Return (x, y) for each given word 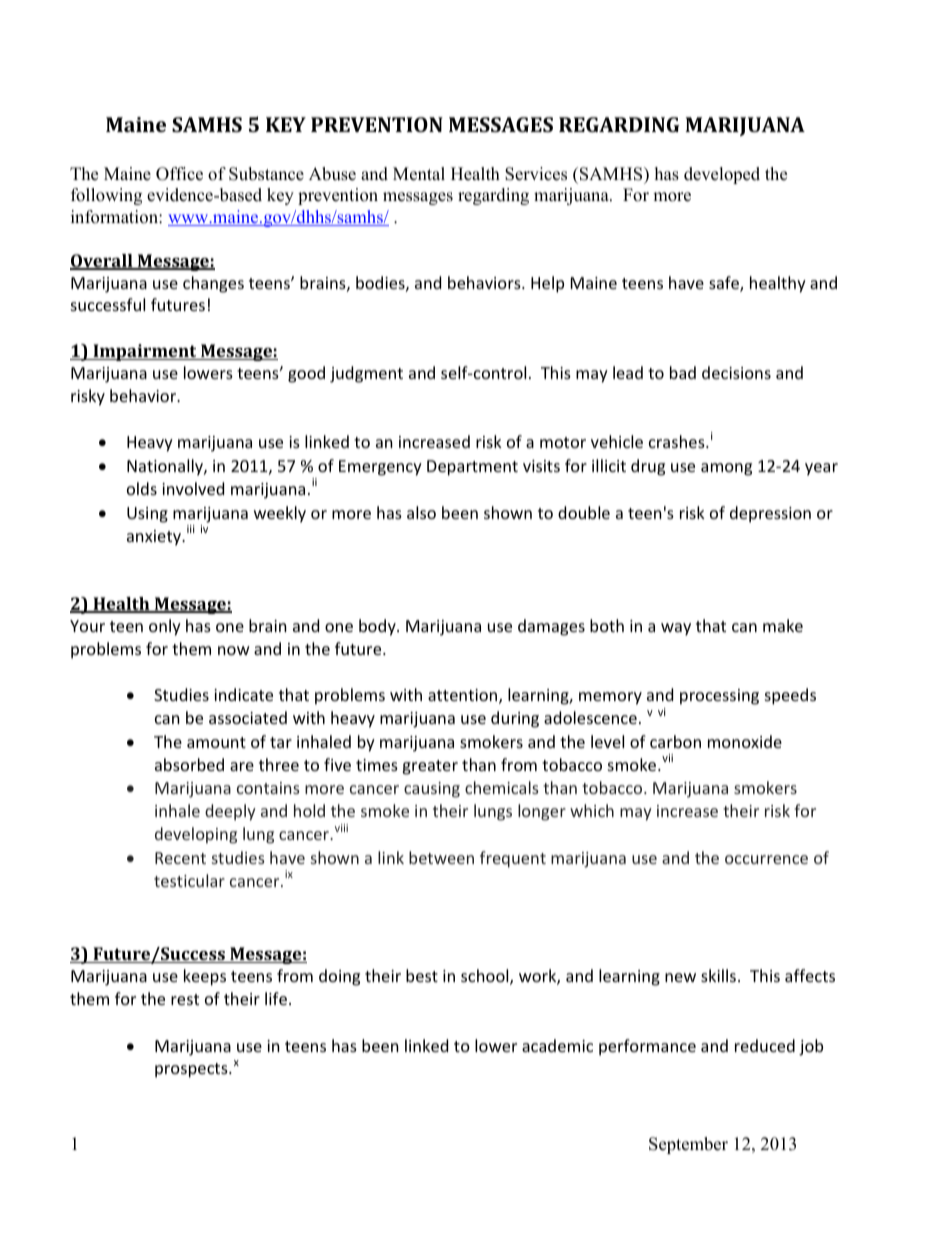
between (441, 857)
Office (179, 174)
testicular (189, 880)
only (165, 627)
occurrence (766, 859)
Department (472, 468)
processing (719, 697)
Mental (419, 174)
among (726, 469)
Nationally (166, 467)
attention (464, 696)
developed (722, 175)
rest (185, 999)
